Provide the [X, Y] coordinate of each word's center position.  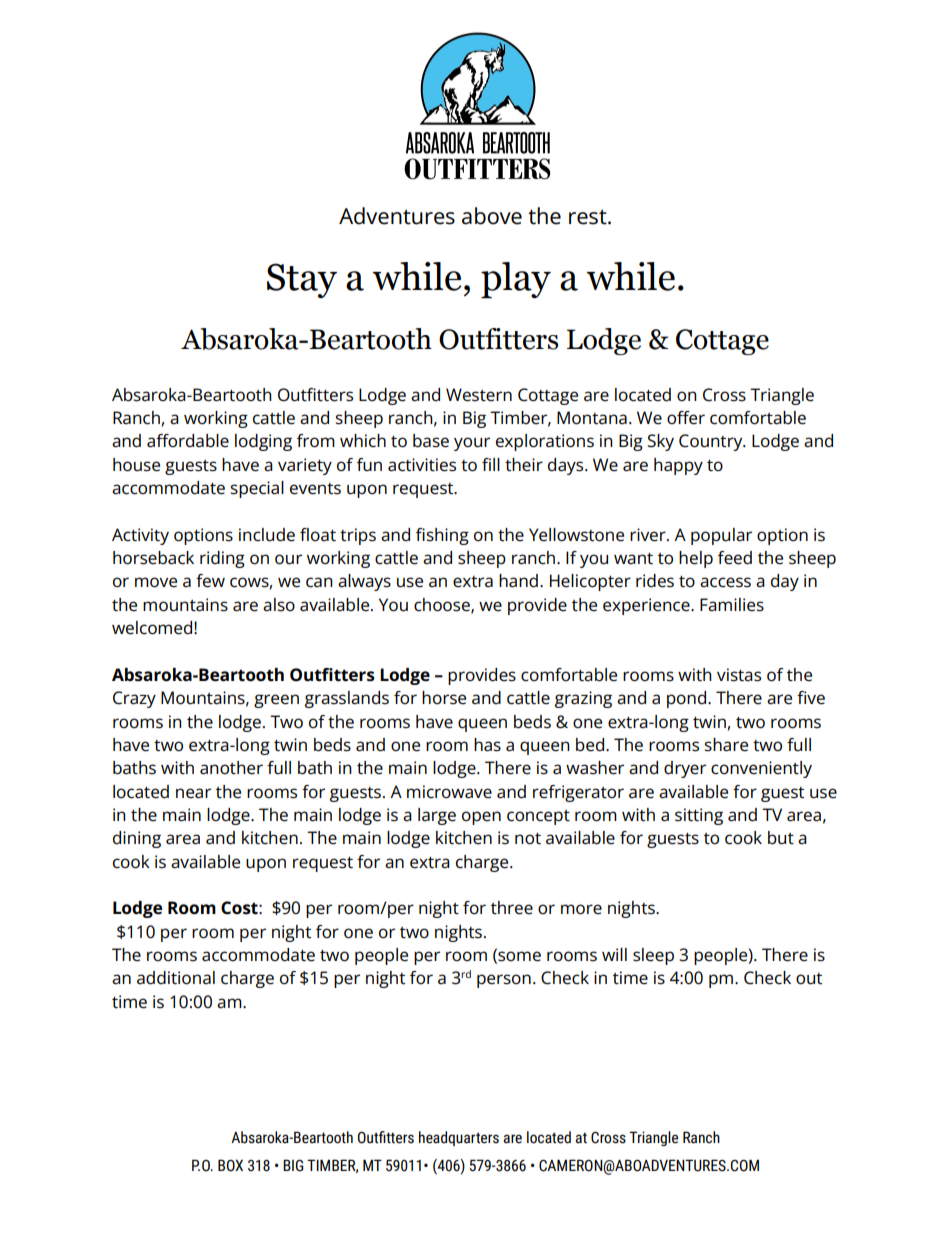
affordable [188, 441]
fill [491, 464]
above [492, 216]
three [512, 908]
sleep [653, 956]
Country [712, 442]
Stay [302, 280]
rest [589, 217]
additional [176, 978]
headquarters [459, 1138]
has [487, 745]
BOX [230, 1165]
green [276, 701]
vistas [739, 675]
